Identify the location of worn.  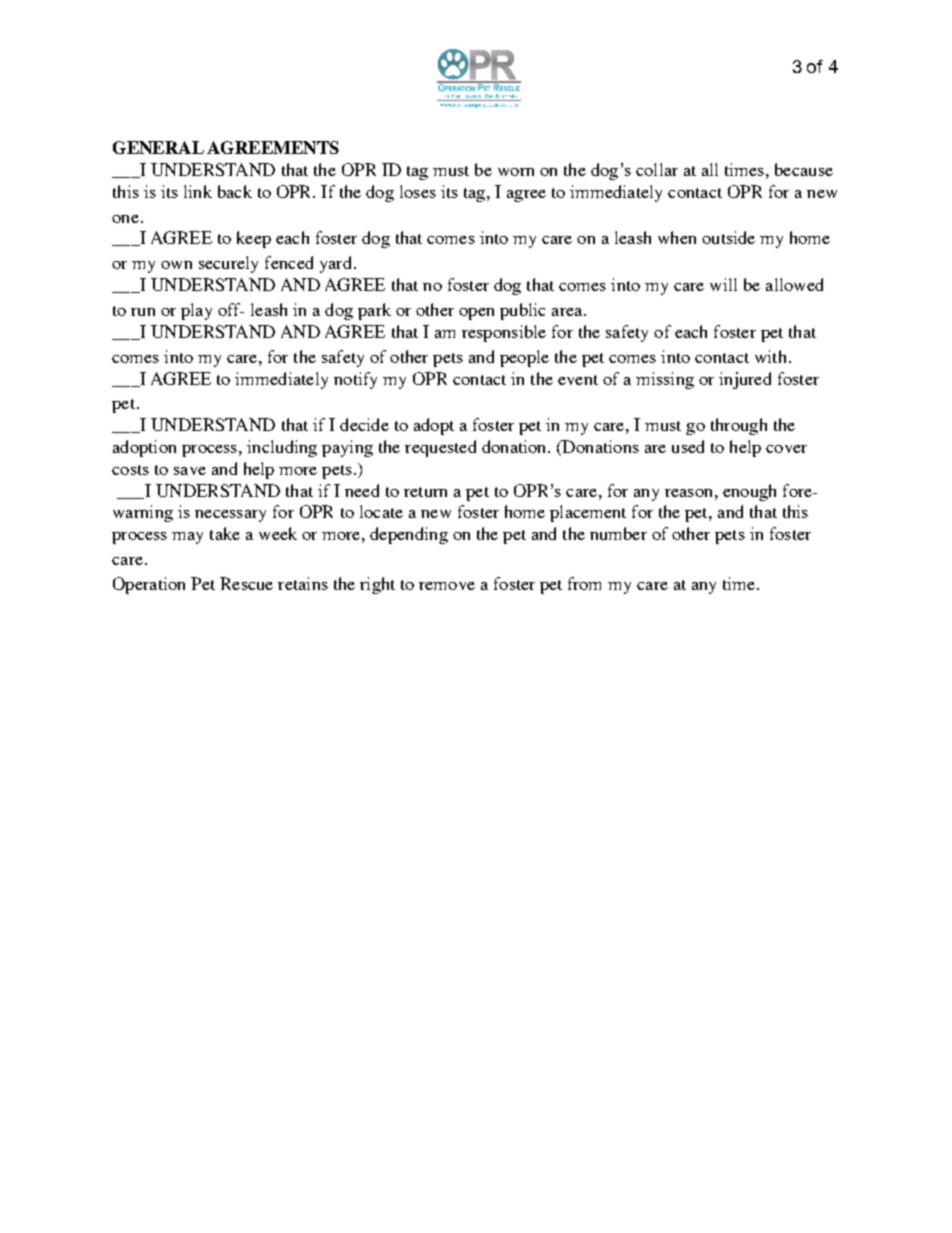
(516, 172).
